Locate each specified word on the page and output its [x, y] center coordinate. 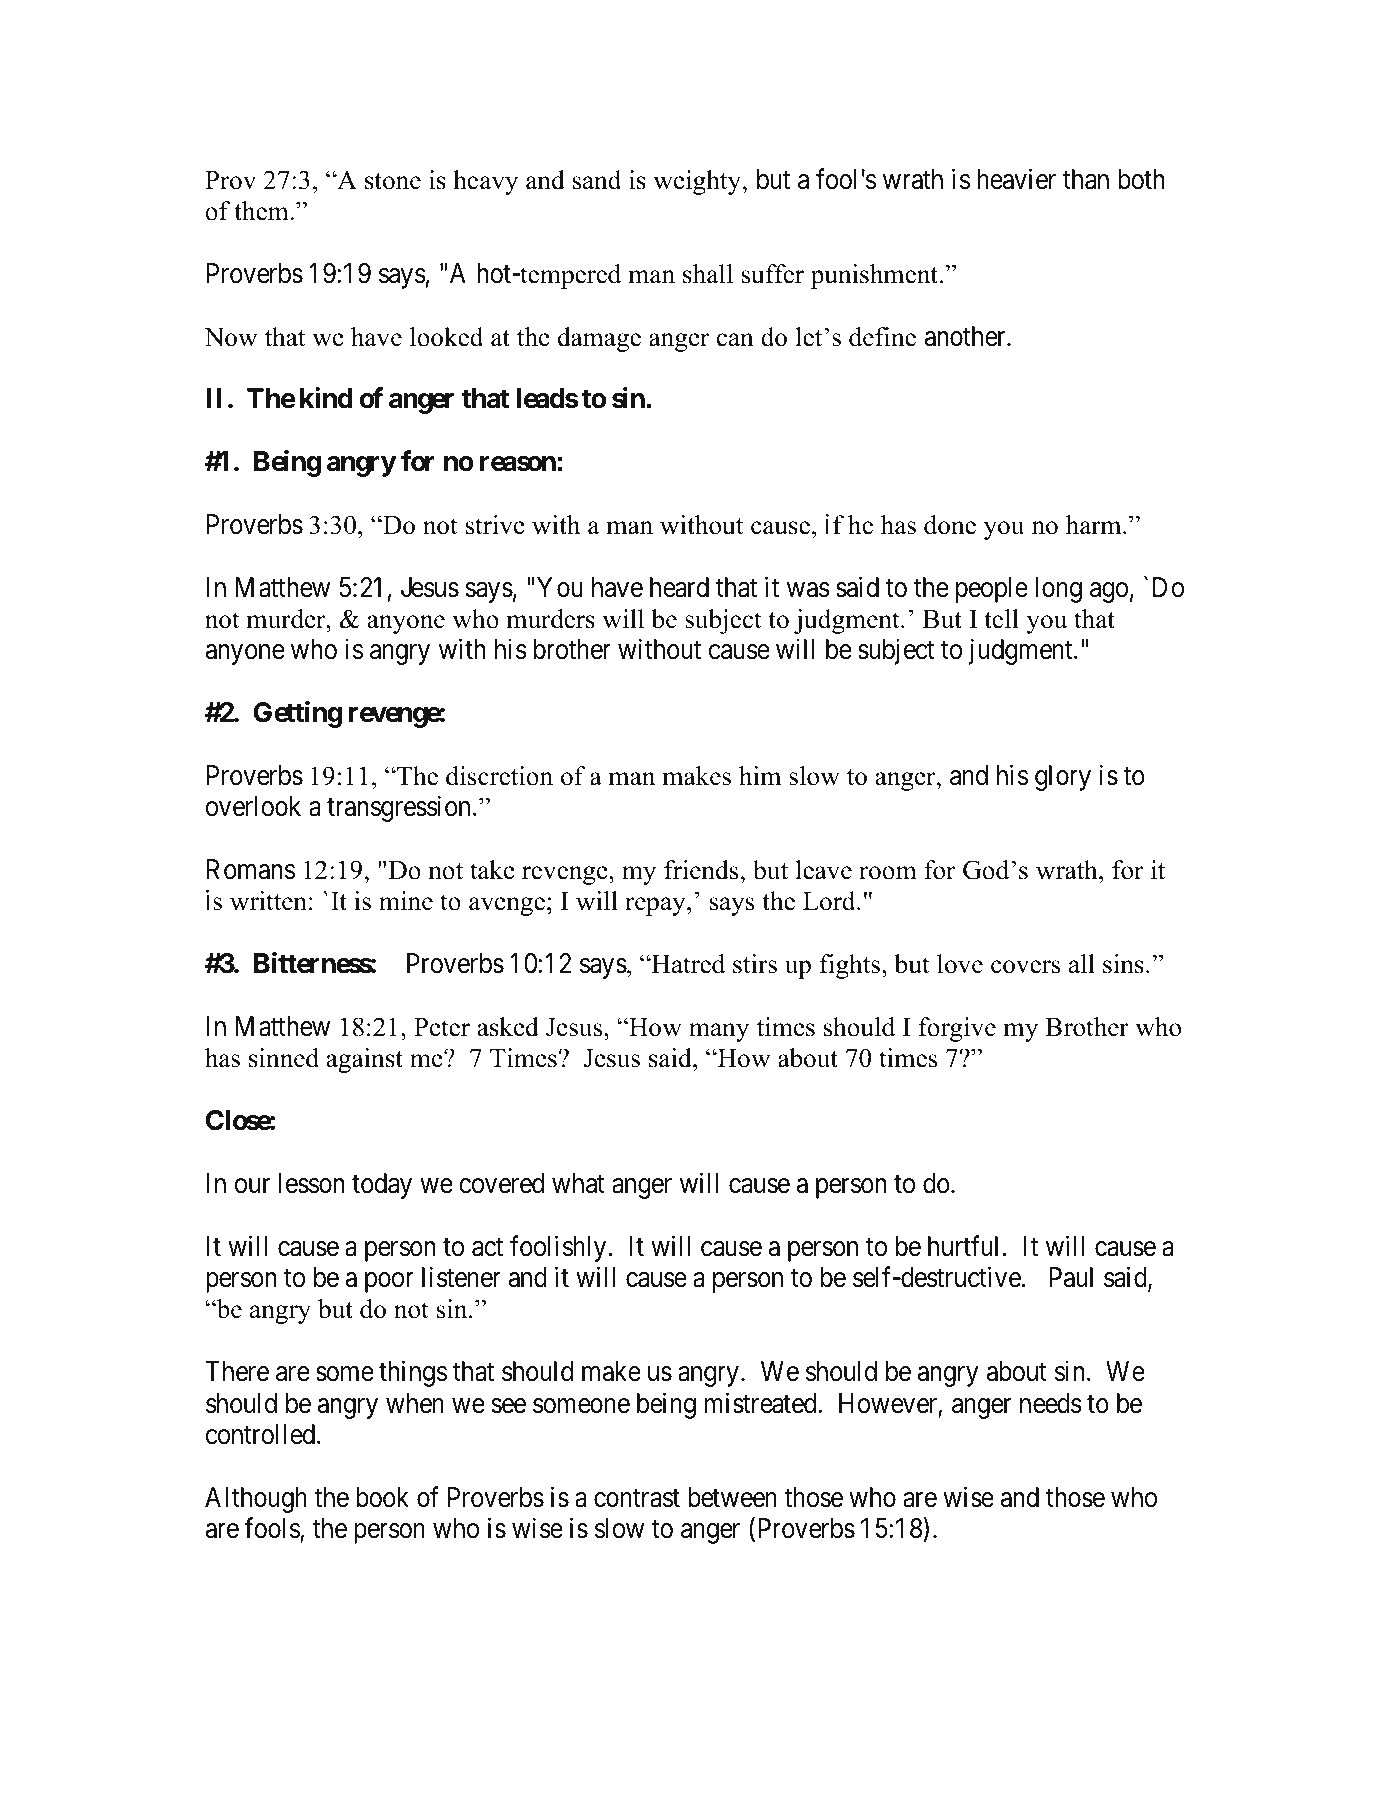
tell [1001, 619]
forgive [957, 1029]
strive [495, 525]
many [719, 1032]
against [364, 1060]
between [732, 1497]
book [382, 1497]
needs [1051, 1403]
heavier [1017, 179]
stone [393, 181]
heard [679, 587]
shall [708, 274]
